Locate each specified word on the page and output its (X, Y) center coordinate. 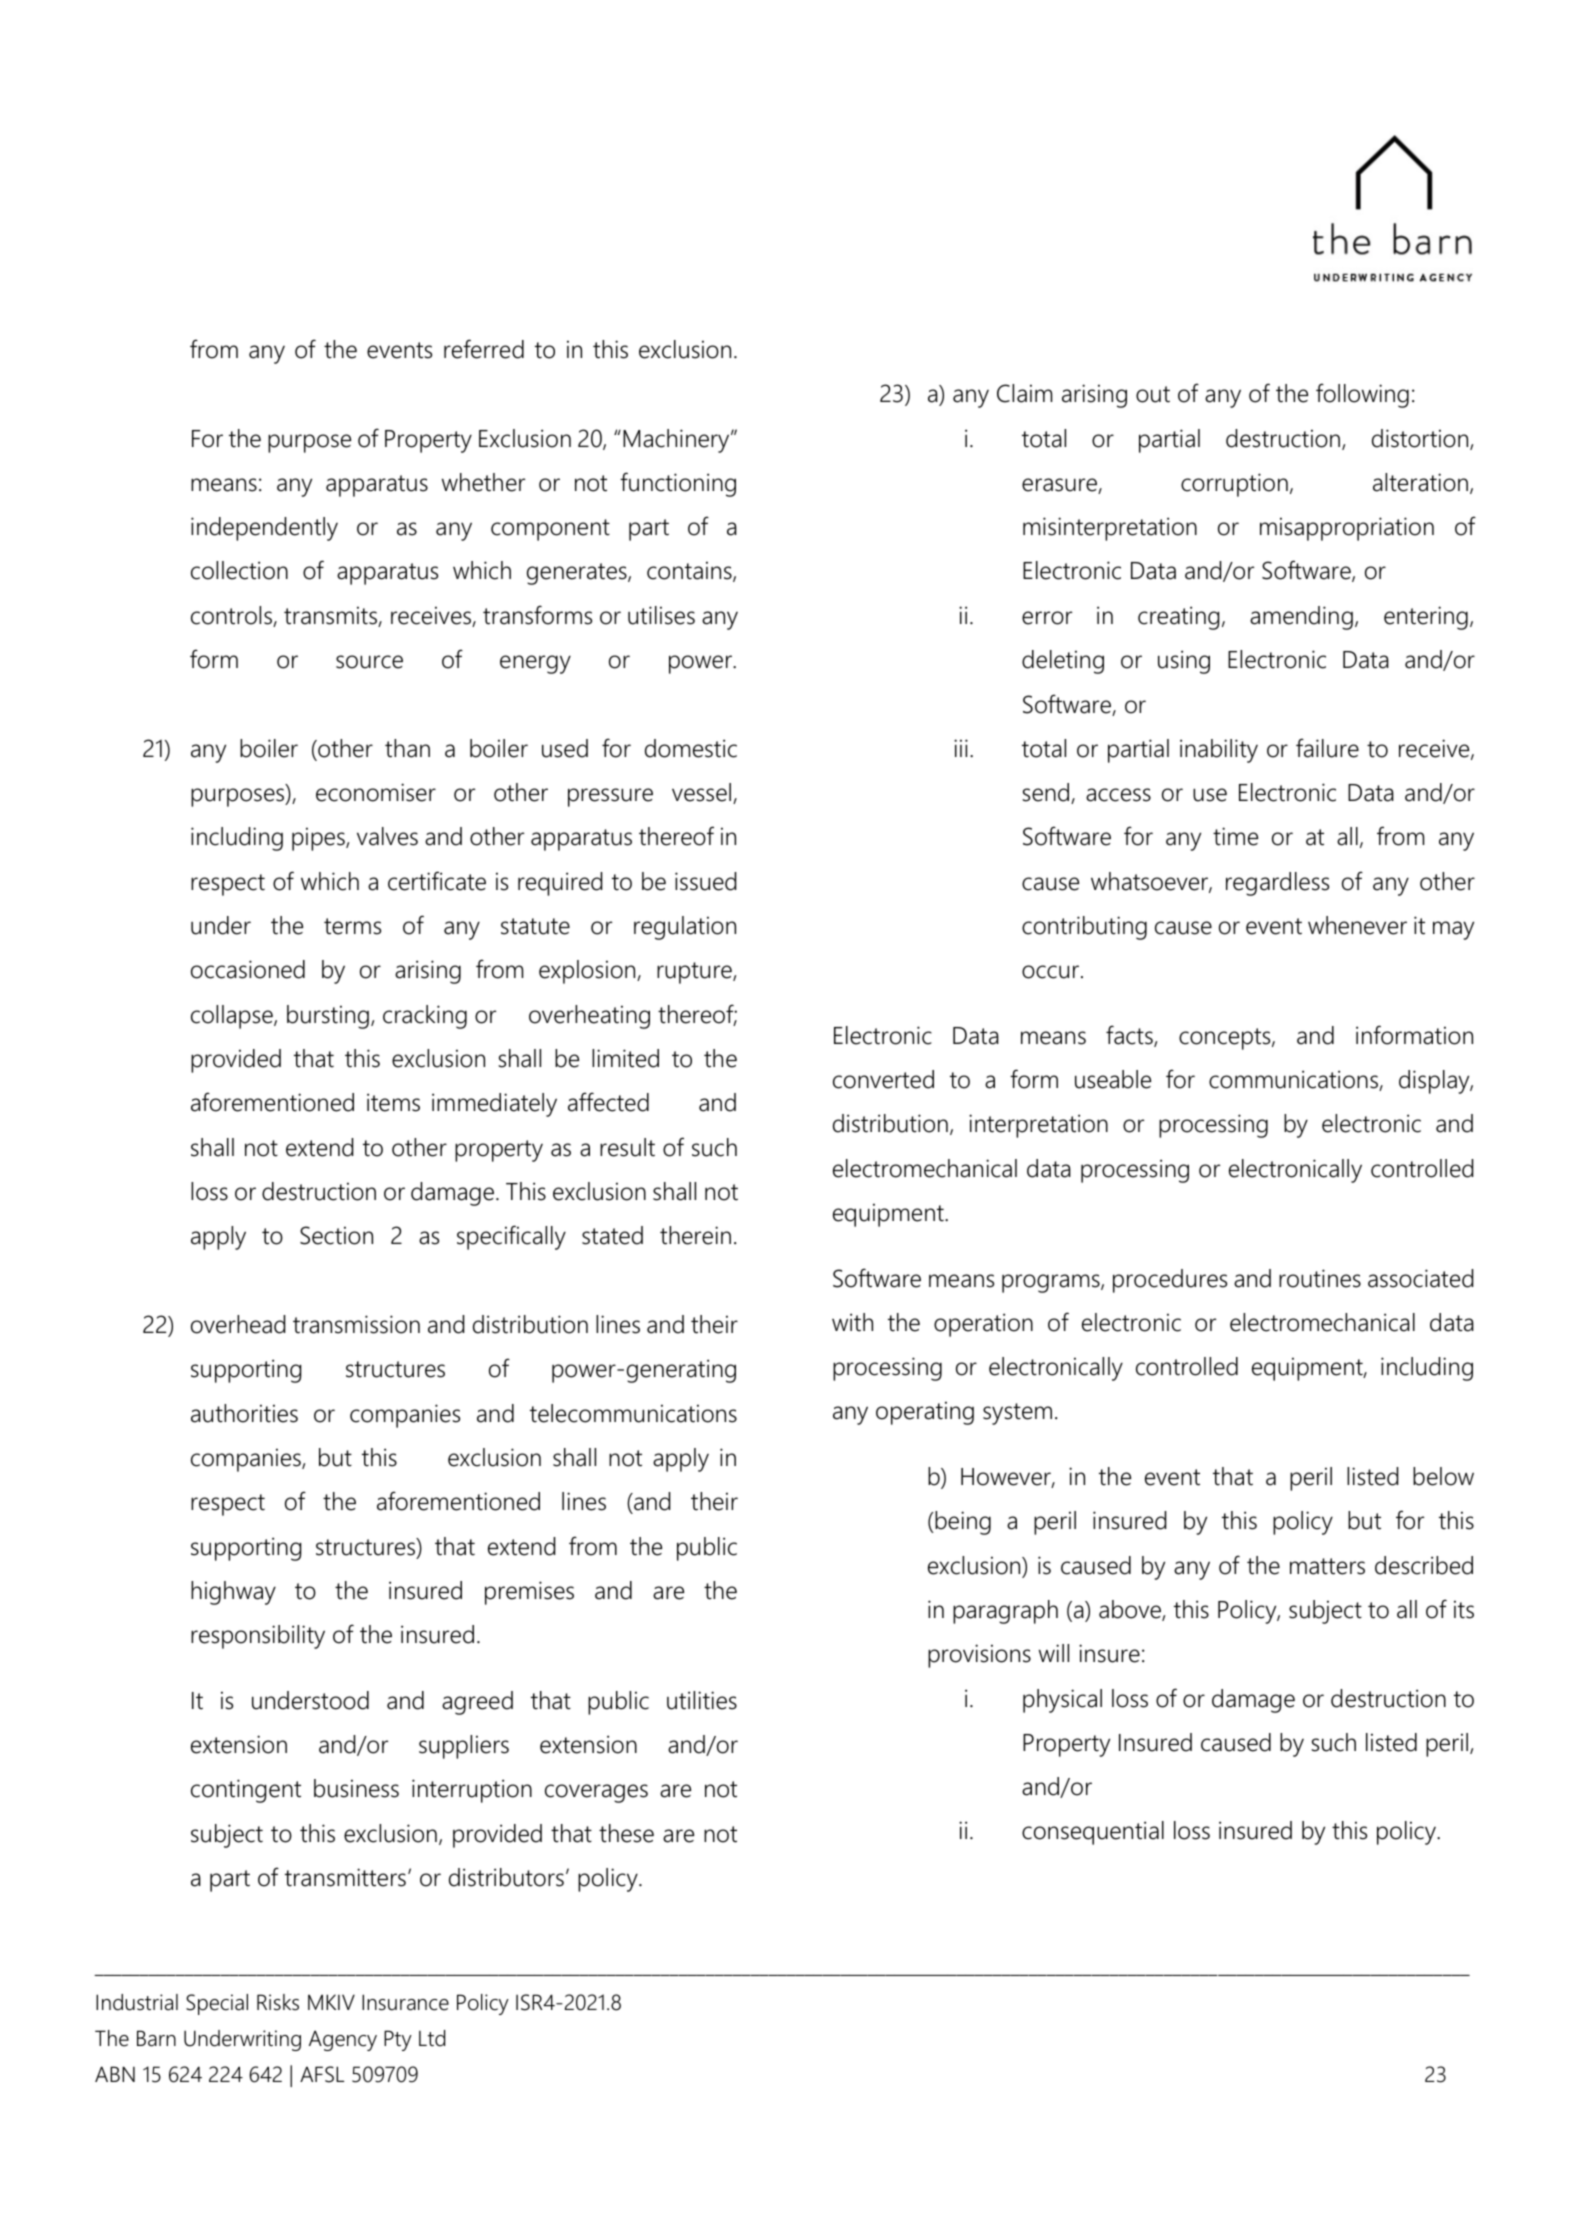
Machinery (677, 441)
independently (264, 529)
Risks (278, 2002)
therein (695, 1235)
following (1362, 395)
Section (336, 1235)
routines (1320, 1278)
